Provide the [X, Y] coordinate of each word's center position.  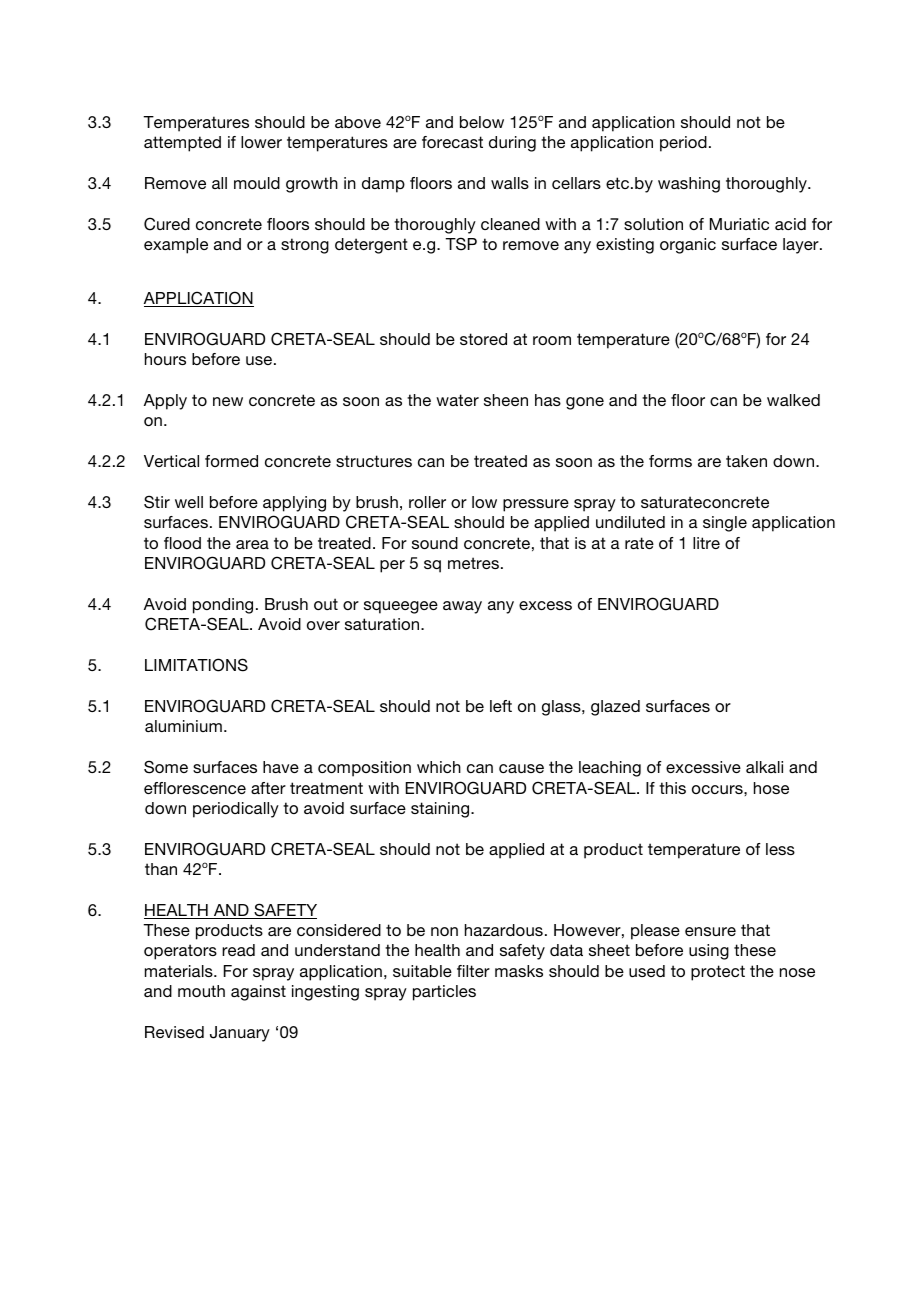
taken [746, 461]
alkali [764, 767]
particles [444, 993]
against [258, 993]
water [457, 400]
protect [718, 973]
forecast [452, 142]
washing [689, 185]
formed [231, 461]
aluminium [183, 726]
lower [261, 142]
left [501, 706]
